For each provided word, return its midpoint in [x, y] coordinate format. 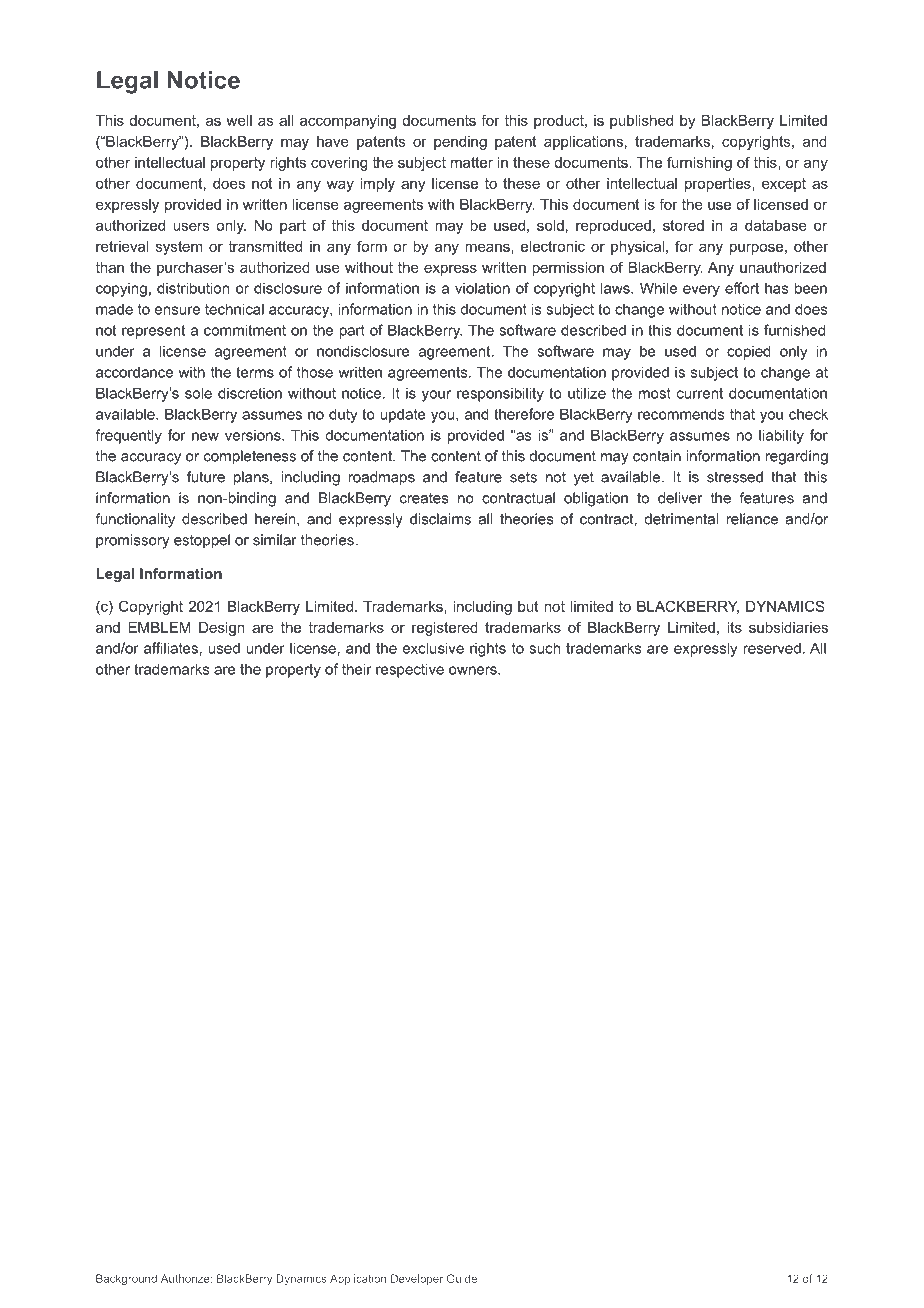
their [357, 669]
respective [410, 670]
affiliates [171, 648]
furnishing [699, 163]
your [436, 396]
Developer [417, 1279]
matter [472, 162]
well [239, 120]
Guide [462, 1278]
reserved [772, 648]
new [205, 436]
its [734, 627]
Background [126, 1279]
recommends [681, 414]
